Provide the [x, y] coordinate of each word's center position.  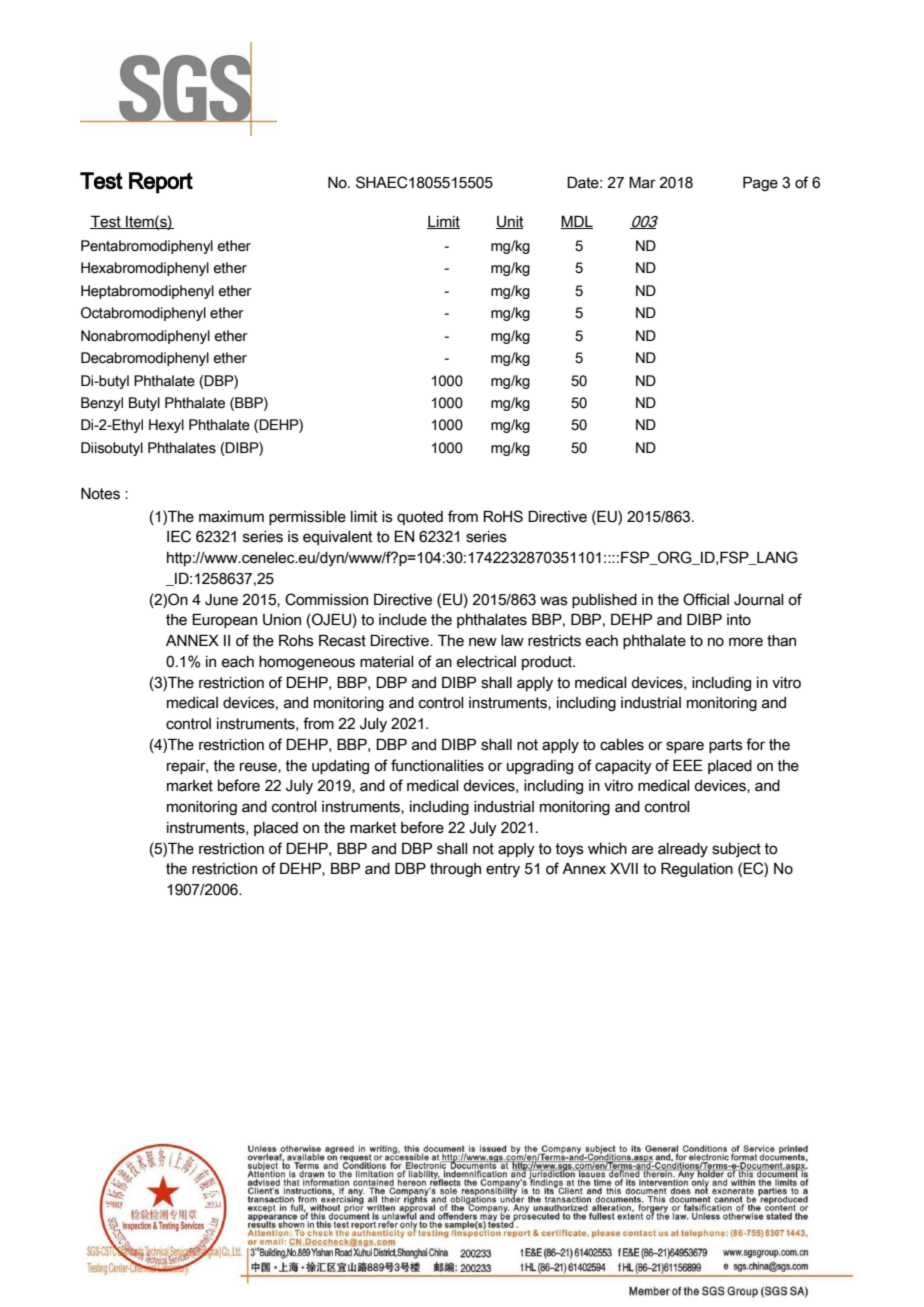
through [455, 870]
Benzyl [102, 404]
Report [161, 183]
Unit [509, 222]
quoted [420, 518]
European [224, 620]
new [483, 642]
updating [340, 767]
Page [760, 183]
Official [706, 599]
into [739, 620]
